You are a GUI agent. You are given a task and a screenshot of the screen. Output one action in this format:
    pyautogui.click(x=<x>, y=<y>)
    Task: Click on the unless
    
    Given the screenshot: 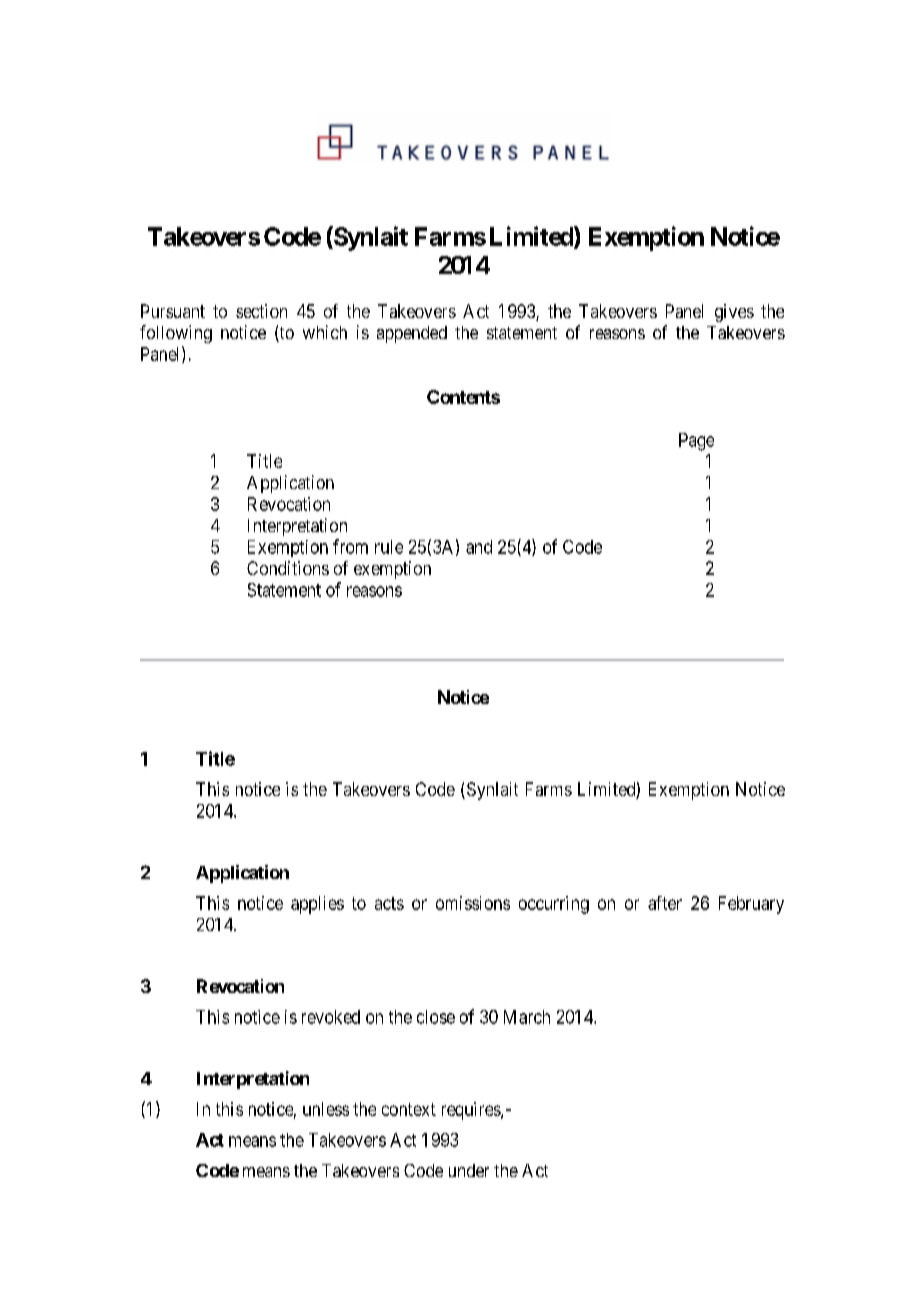 What is the action you would take?
    pyautogui.click(x=326, y=1109)
